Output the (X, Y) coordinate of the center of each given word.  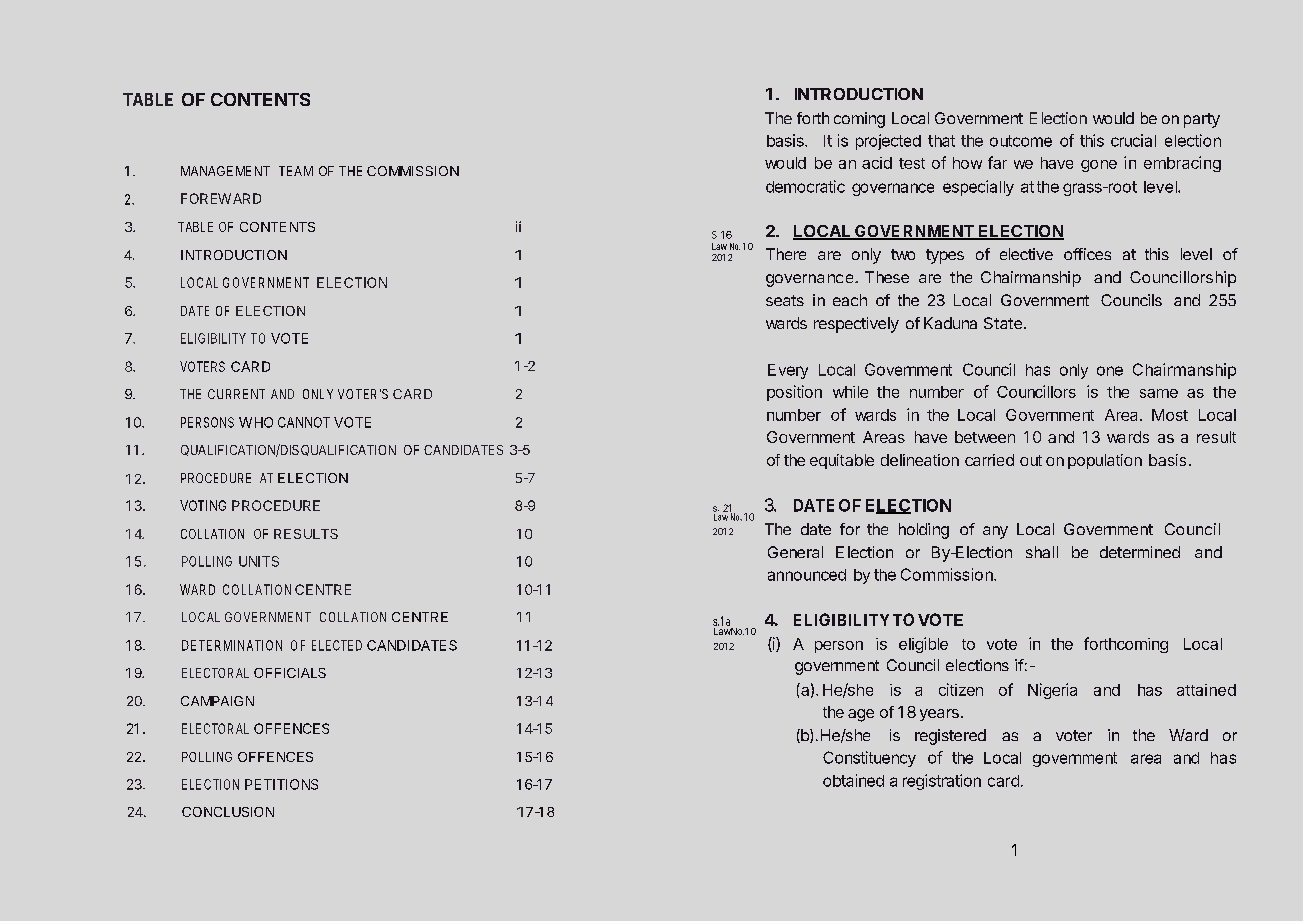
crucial (1133, 140)
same (1159, 393)
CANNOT (304, 422)
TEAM (296, 171)
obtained (853, 780)
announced (807, 575)
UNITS (259, 561)
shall (1042, 552)
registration (942, 782)
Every (788, 371)
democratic (805, 186)
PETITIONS (281, 784)
